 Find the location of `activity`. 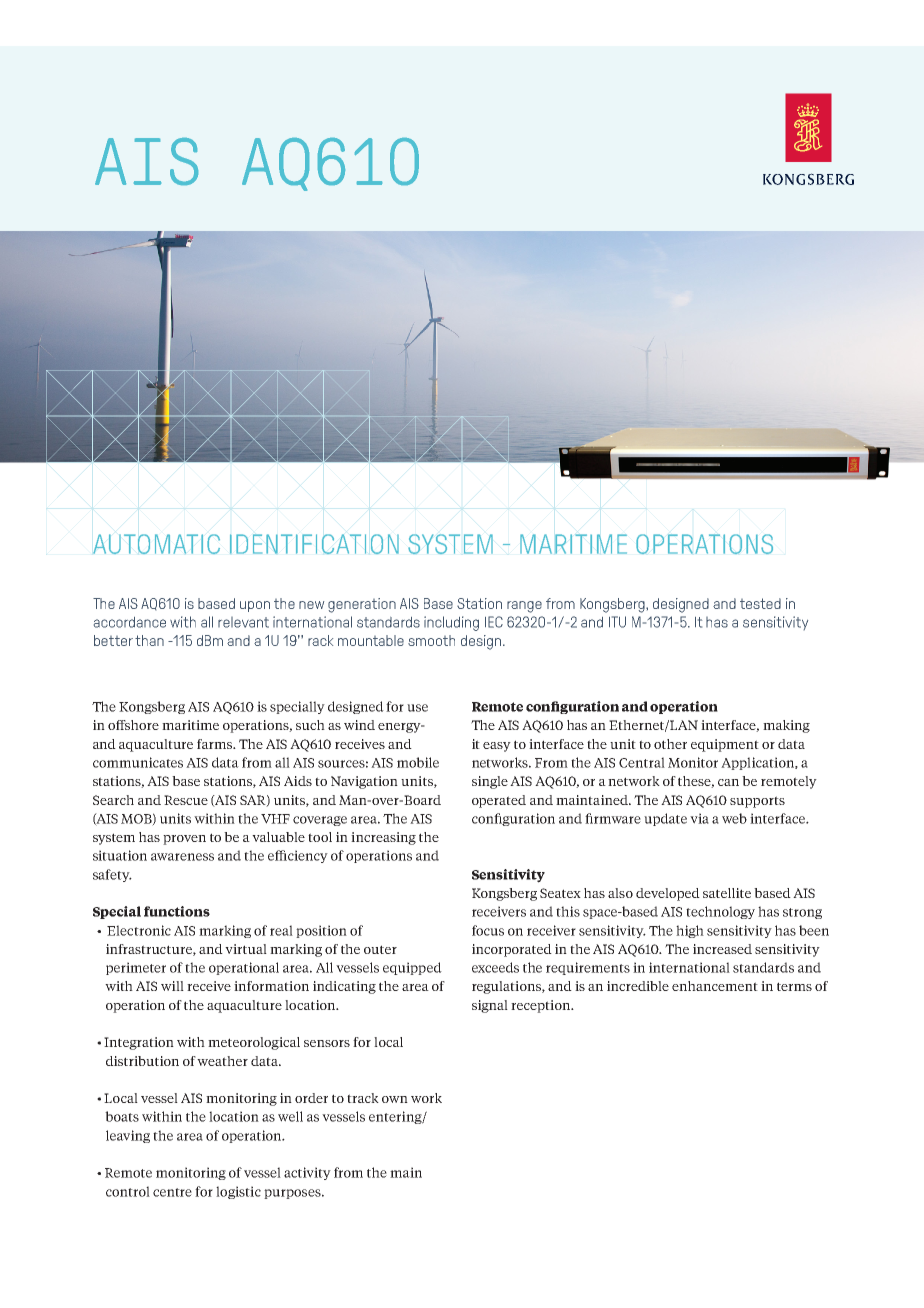

activity is located at coordinates (307, 1173).
